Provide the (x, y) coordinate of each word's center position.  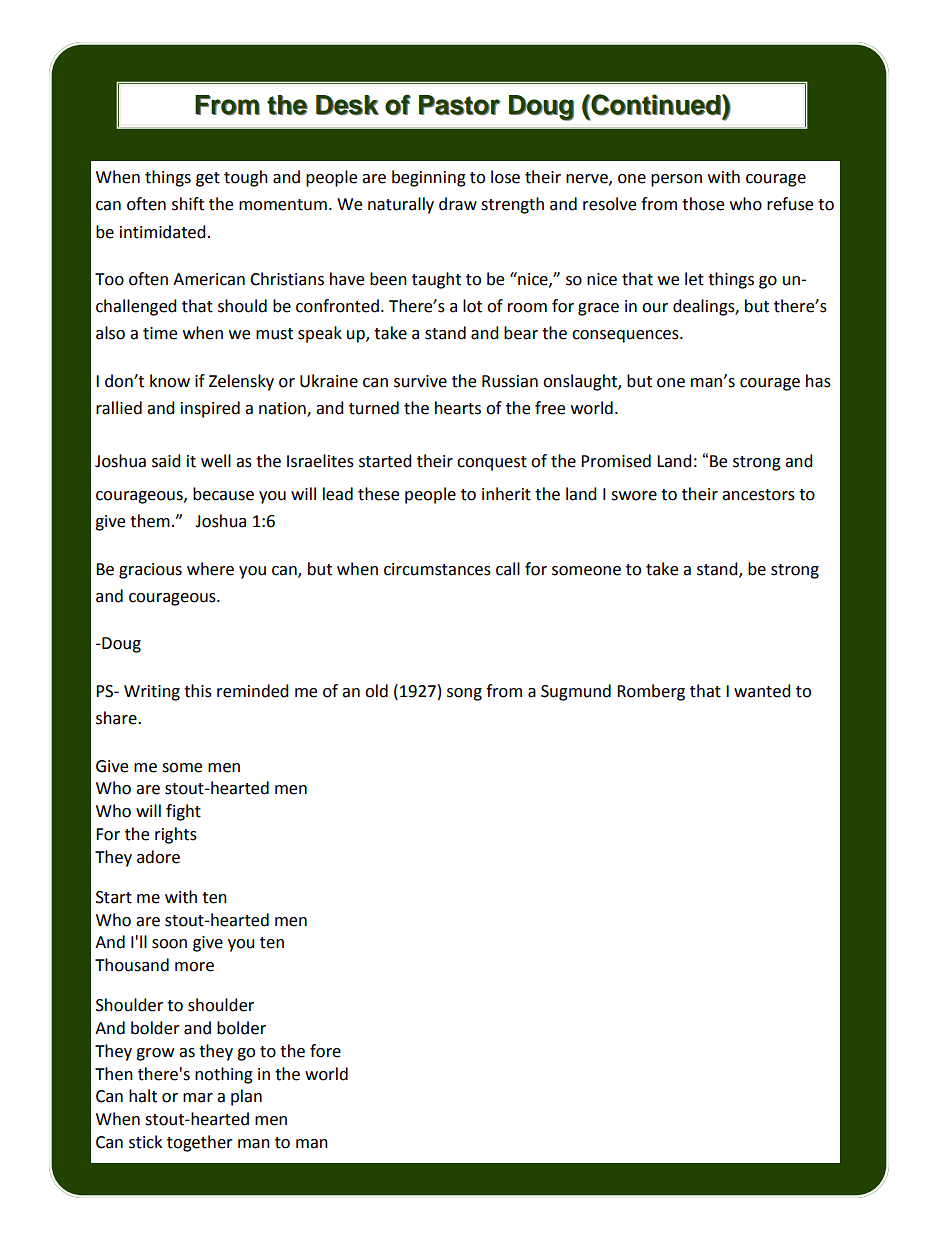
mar (198, 1098)
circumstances (437, 569)
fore (325, 1051)
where (210, 569)
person (676, 180)
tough (246, 178)
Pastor (460, 105)
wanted (762, 691)
